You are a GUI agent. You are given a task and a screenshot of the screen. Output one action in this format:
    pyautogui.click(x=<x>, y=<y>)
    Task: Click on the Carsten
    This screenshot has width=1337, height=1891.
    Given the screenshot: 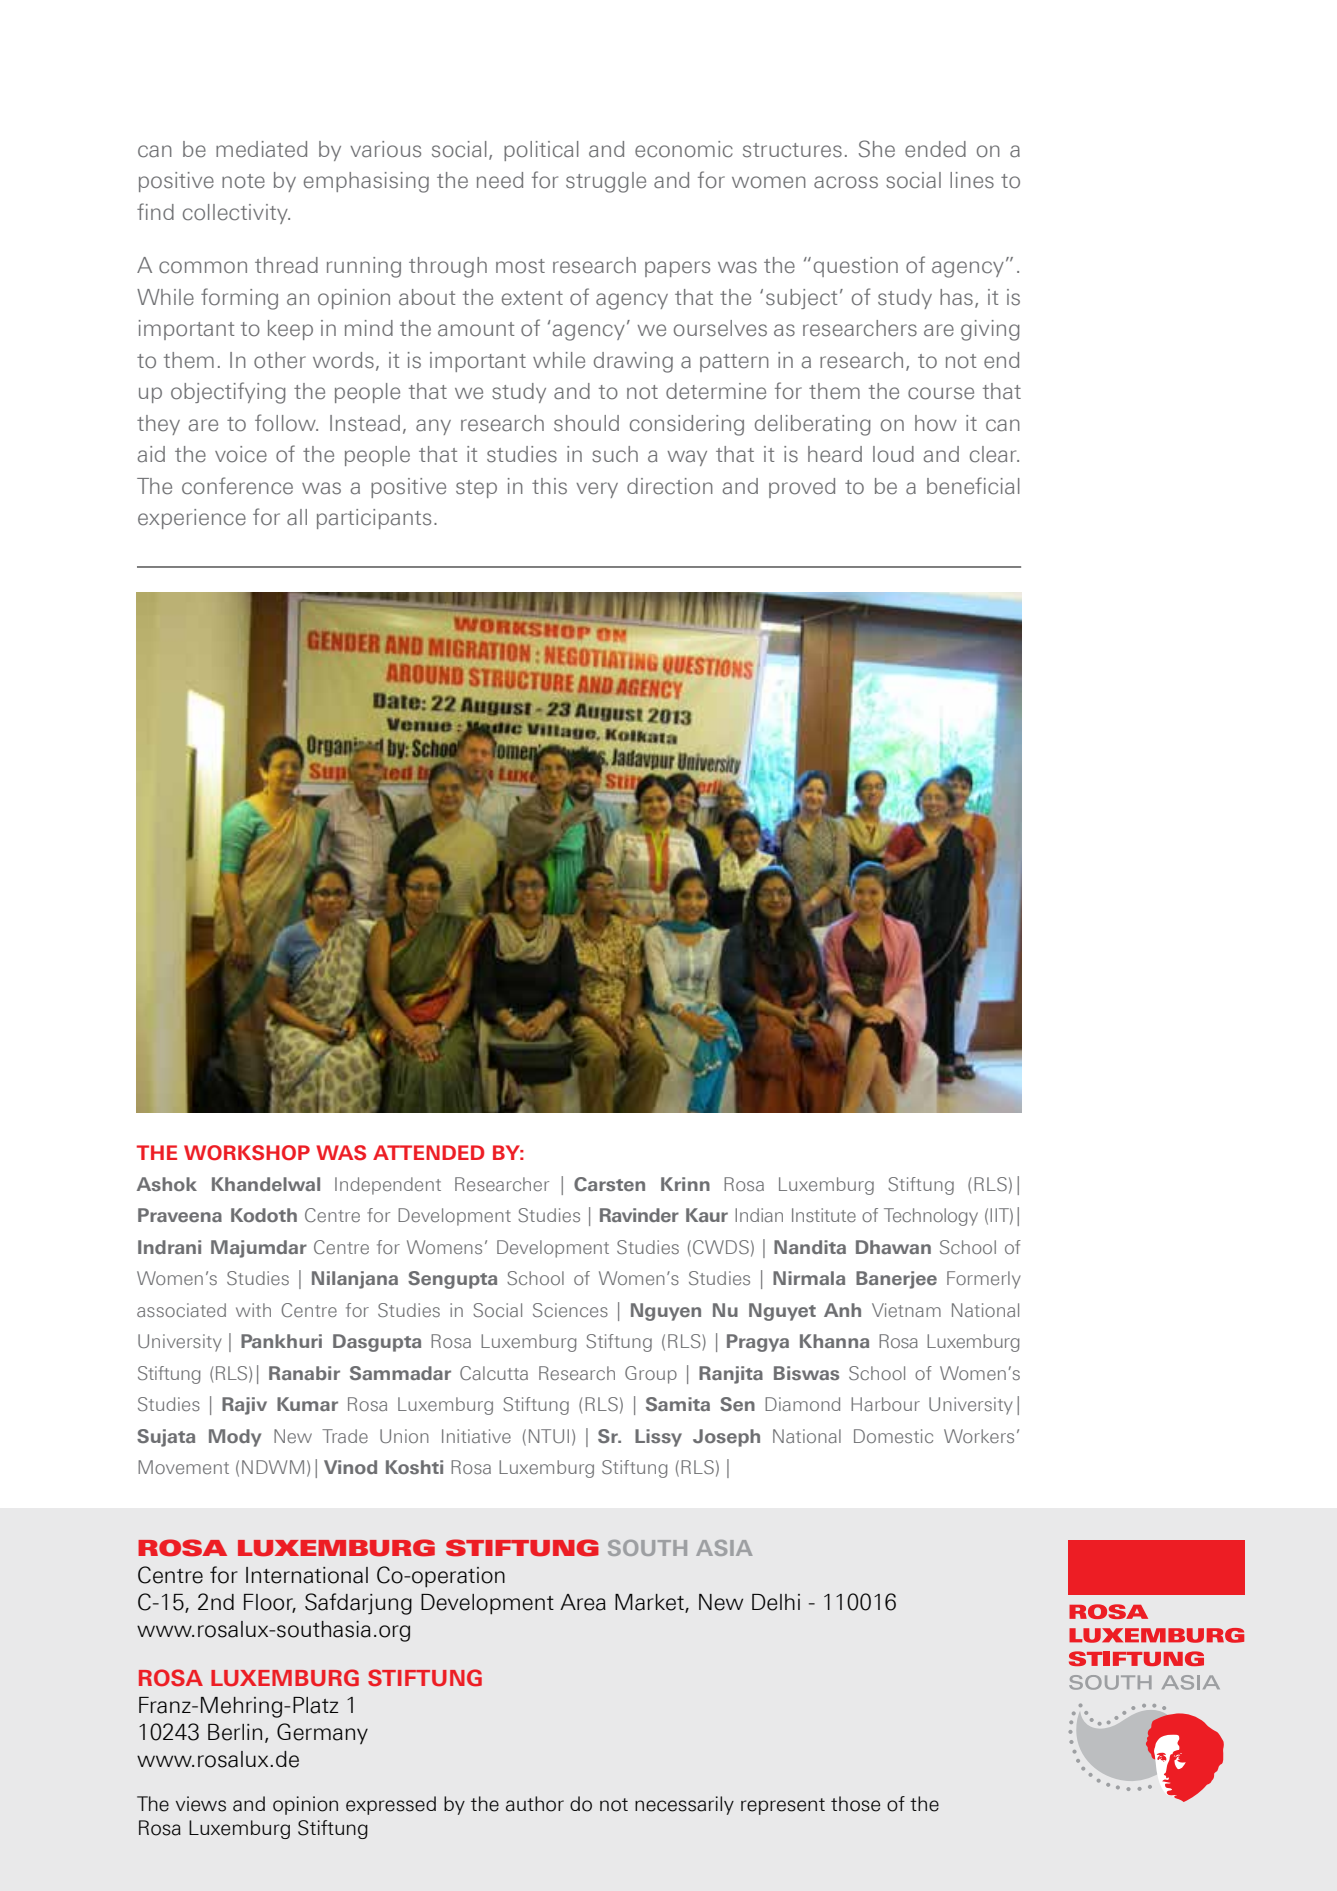 What is the action you would take?
    pyautogui.click(x=609, y=1184)
